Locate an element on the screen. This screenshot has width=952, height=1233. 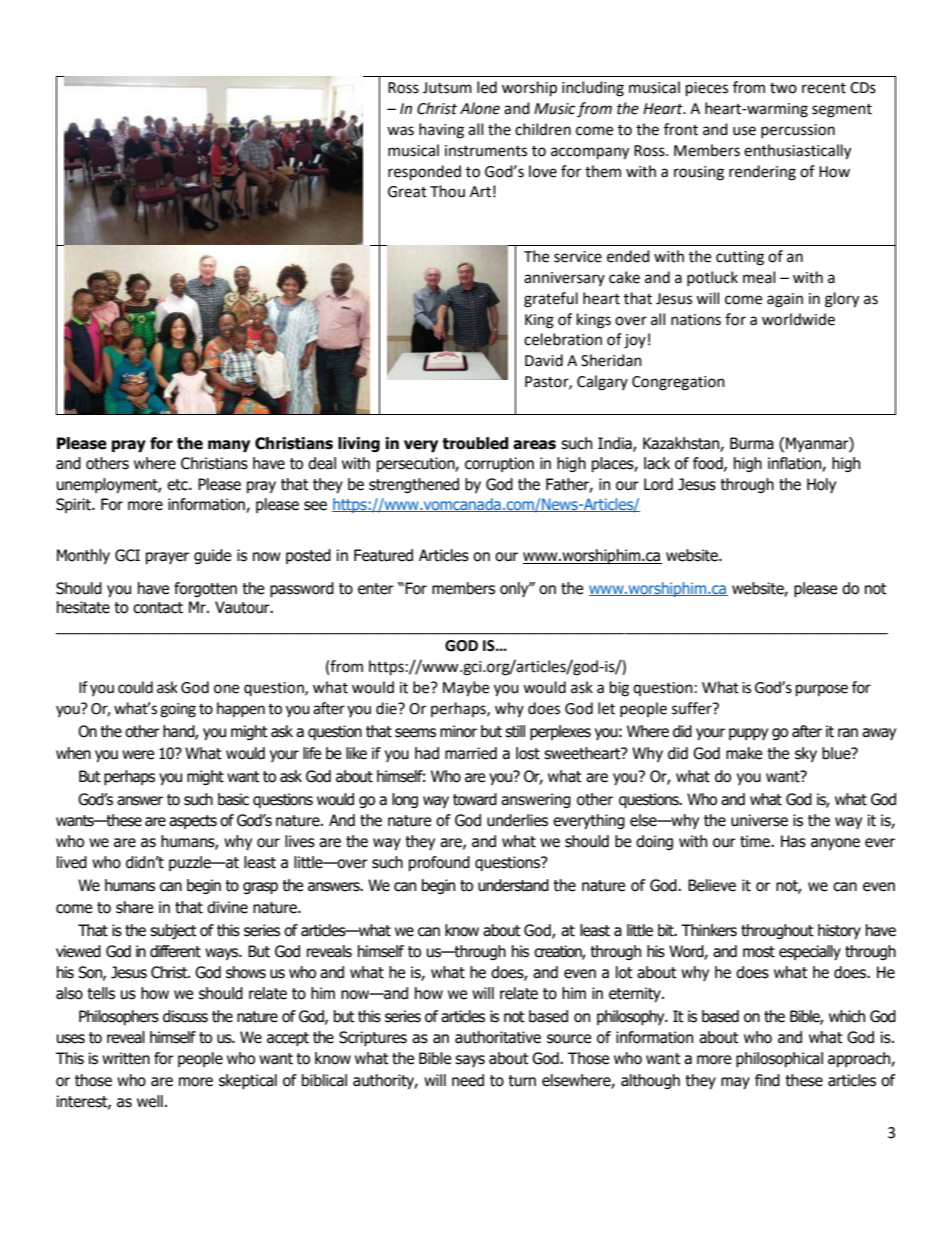
understand is located at coordinates (513, 885).
